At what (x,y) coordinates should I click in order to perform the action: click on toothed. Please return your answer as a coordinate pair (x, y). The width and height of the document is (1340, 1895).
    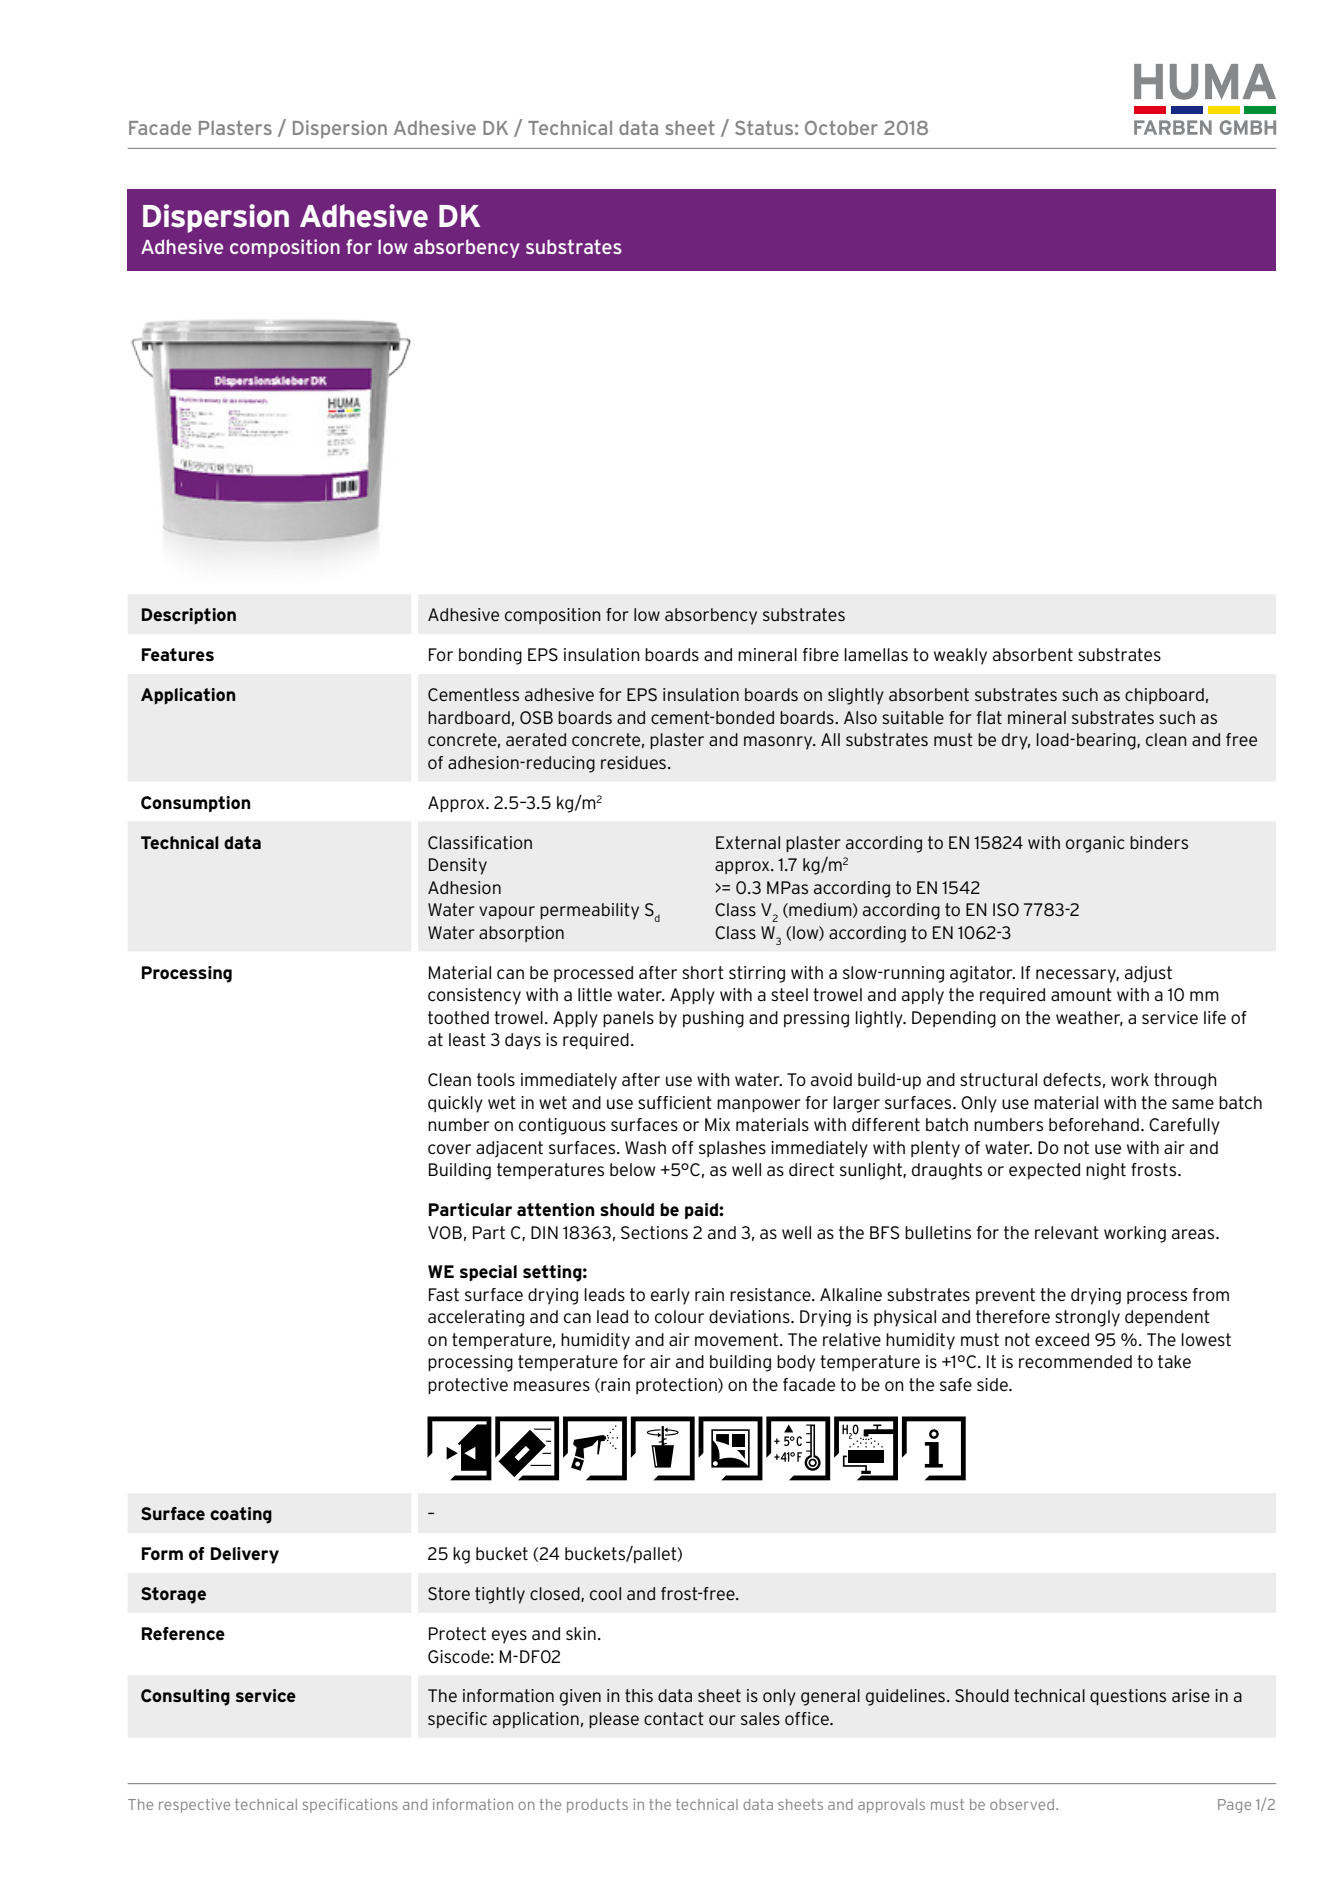
    Looking at the image, I should click on (458, 1017).
